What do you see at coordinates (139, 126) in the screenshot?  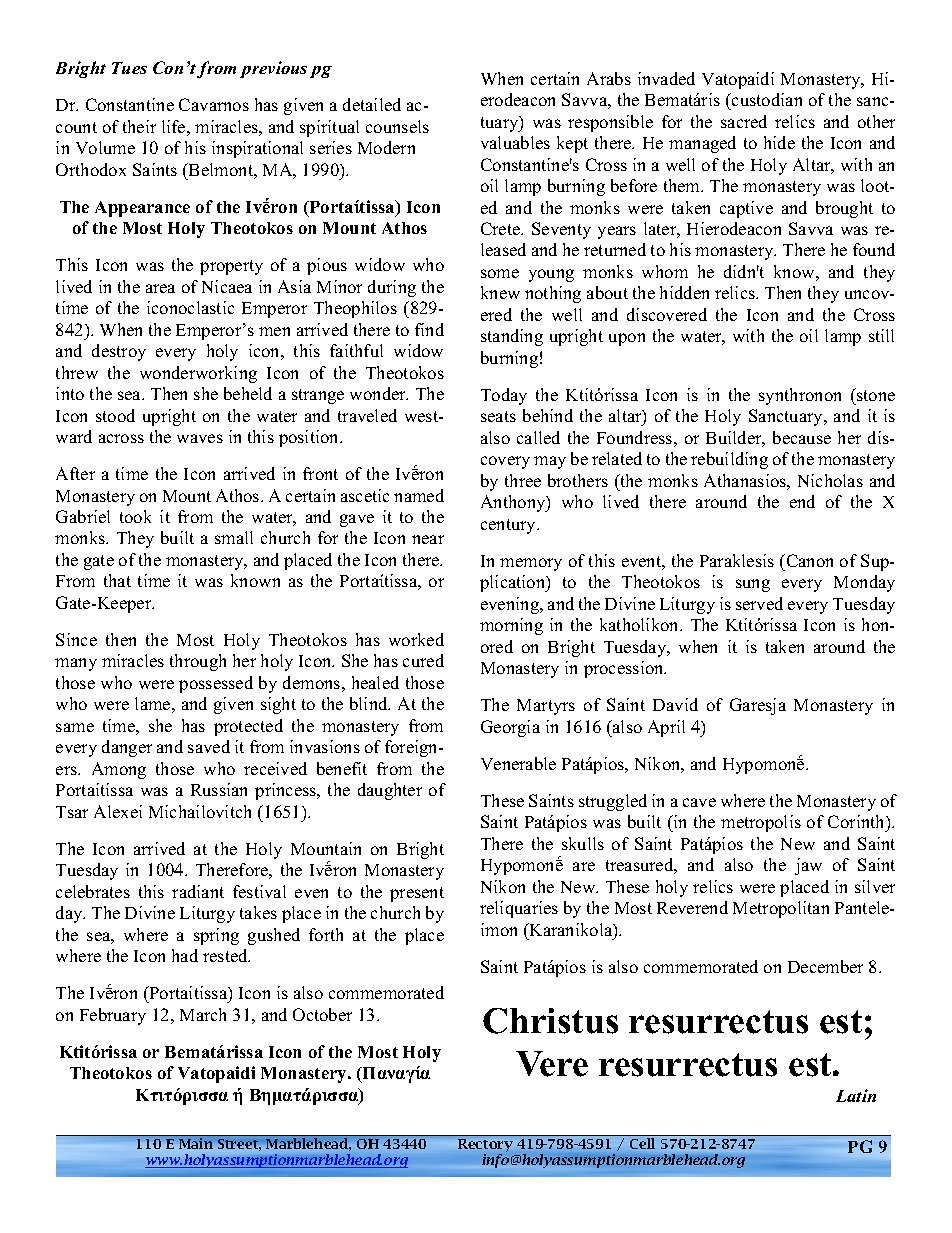 I see `their` at bounding box center [139, 126].
